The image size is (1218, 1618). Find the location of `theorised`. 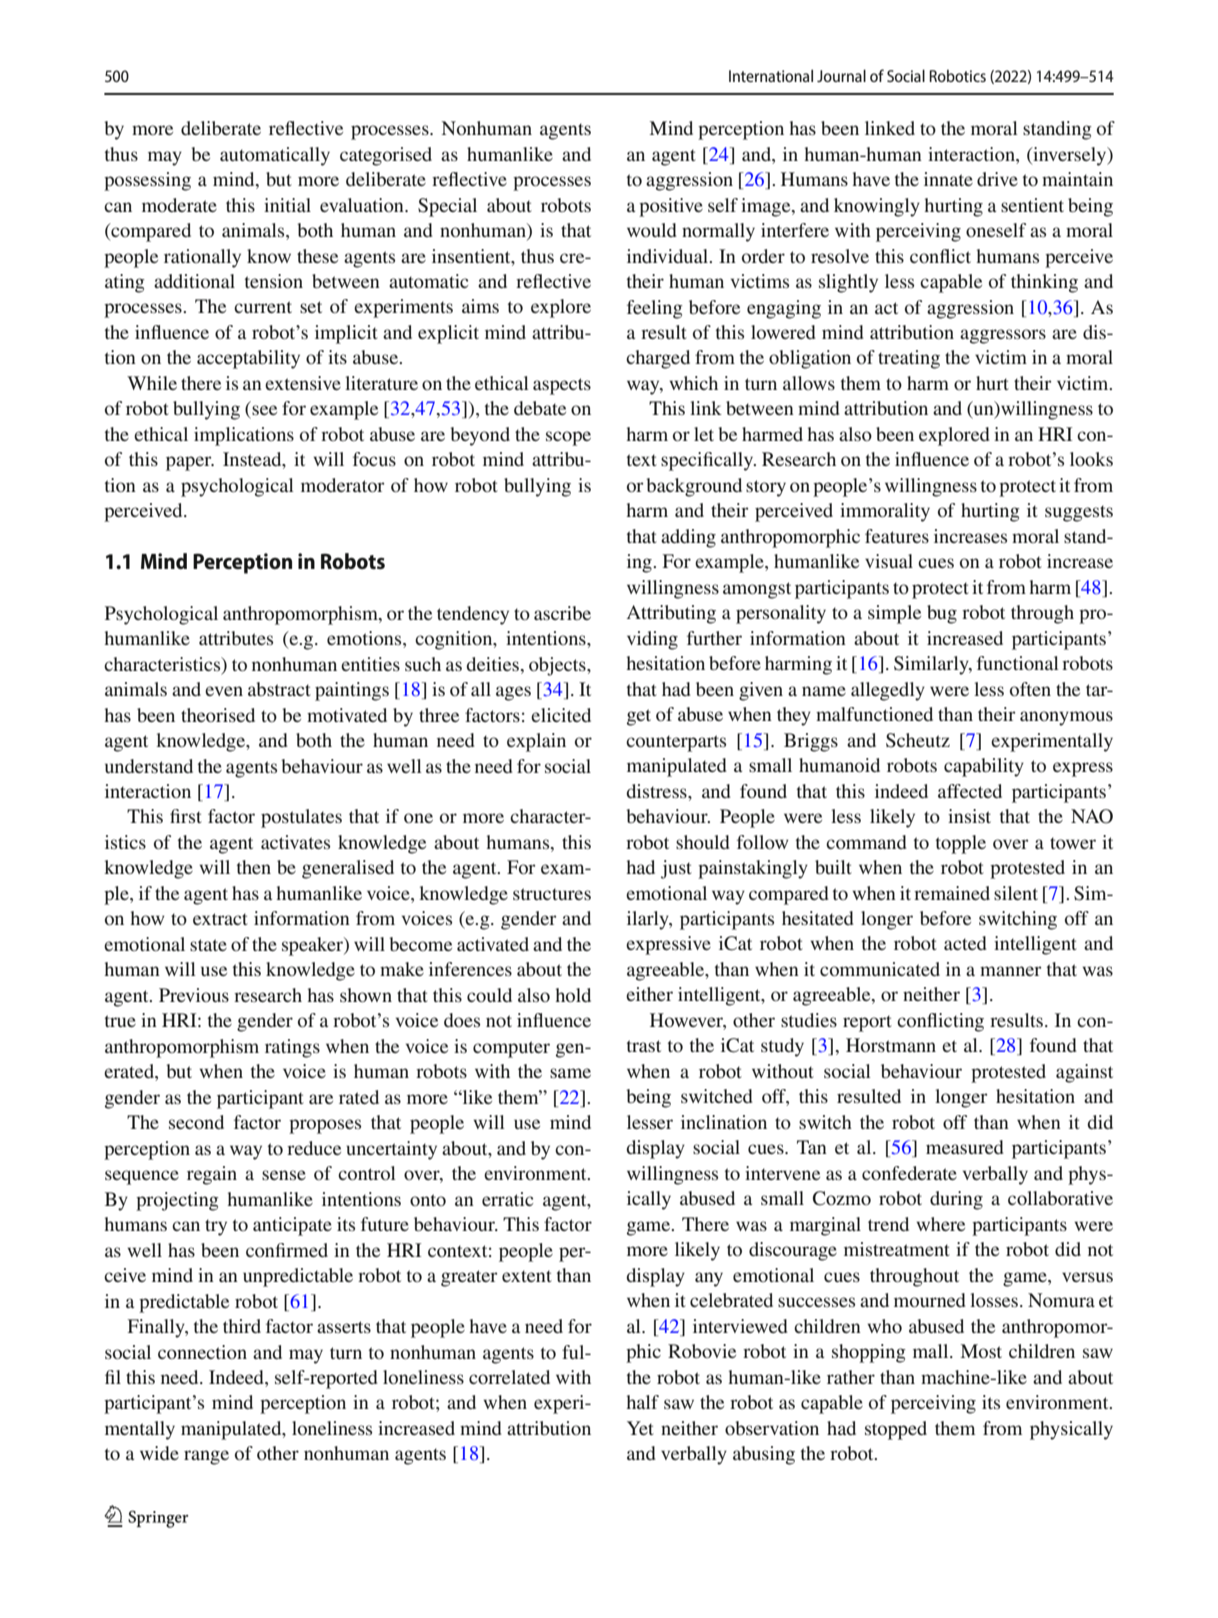

theorised is located at coordinates (218, 715).
